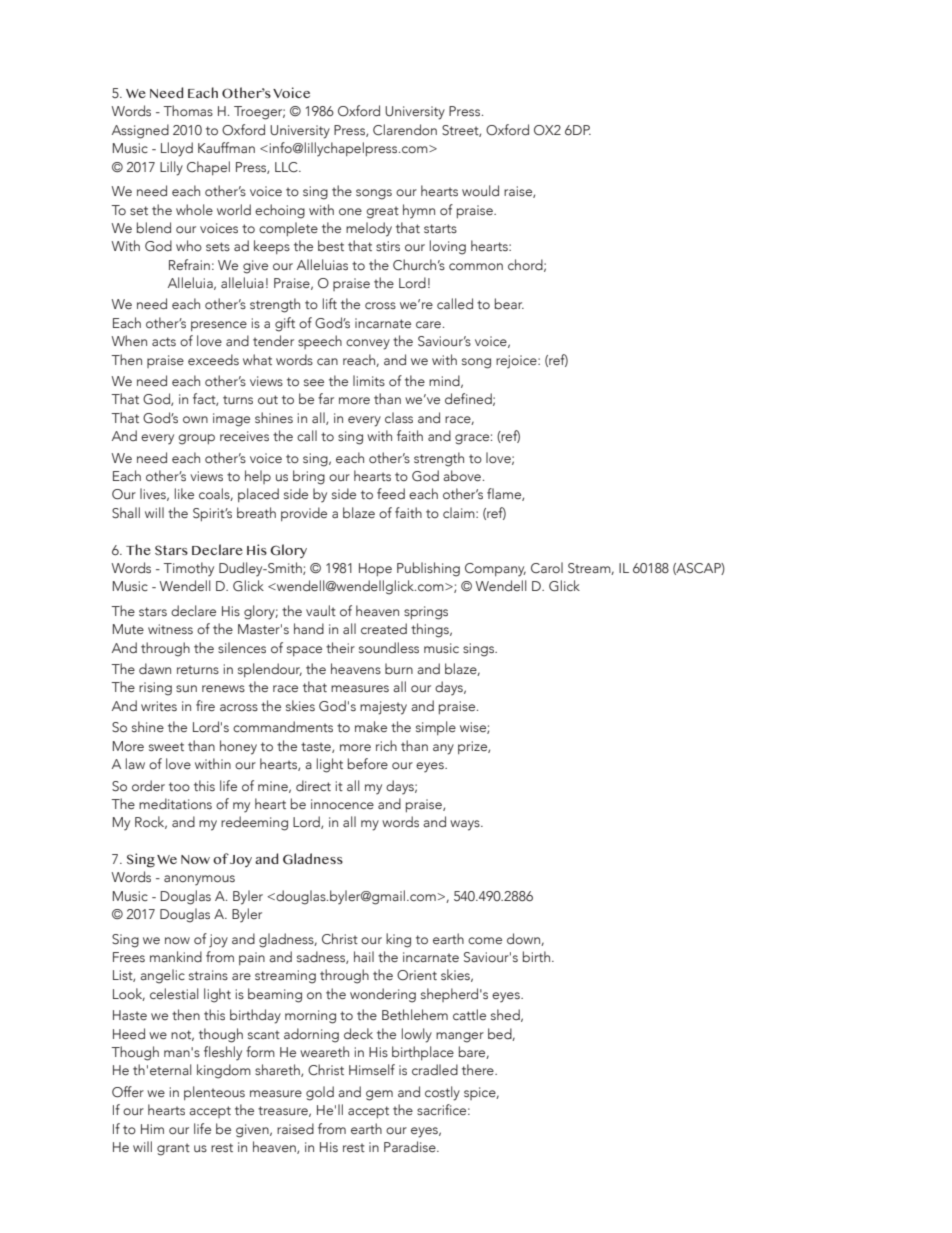  Describe the element at coordinates (179, 787) in the screenshot. I see `too` at that location.
